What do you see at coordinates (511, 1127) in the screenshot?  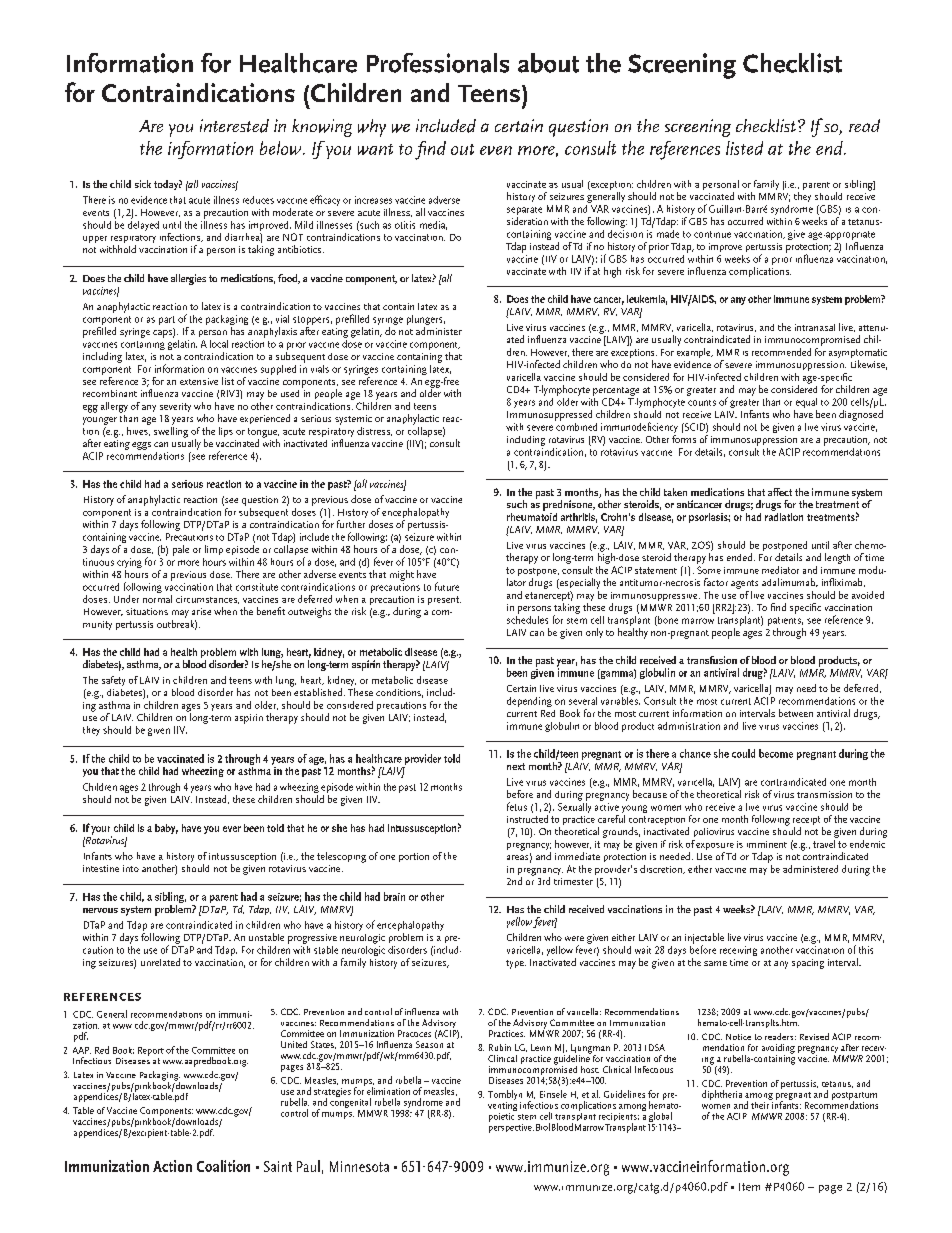 I see `perspective` at bounding box center [511, 1127].
